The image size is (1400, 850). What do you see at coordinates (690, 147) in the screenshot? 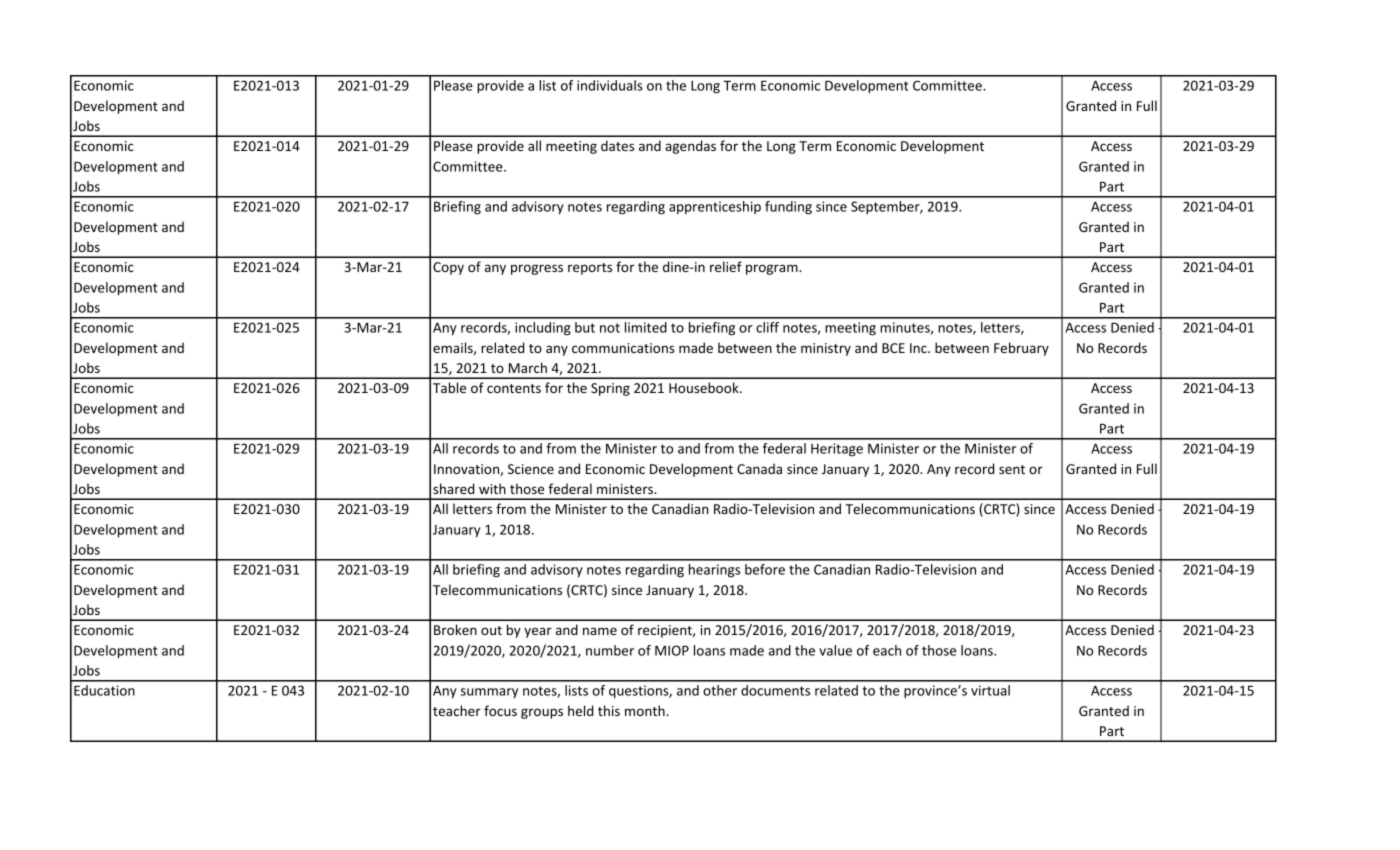
I see `agendas` at bounding box center [690, 147].
